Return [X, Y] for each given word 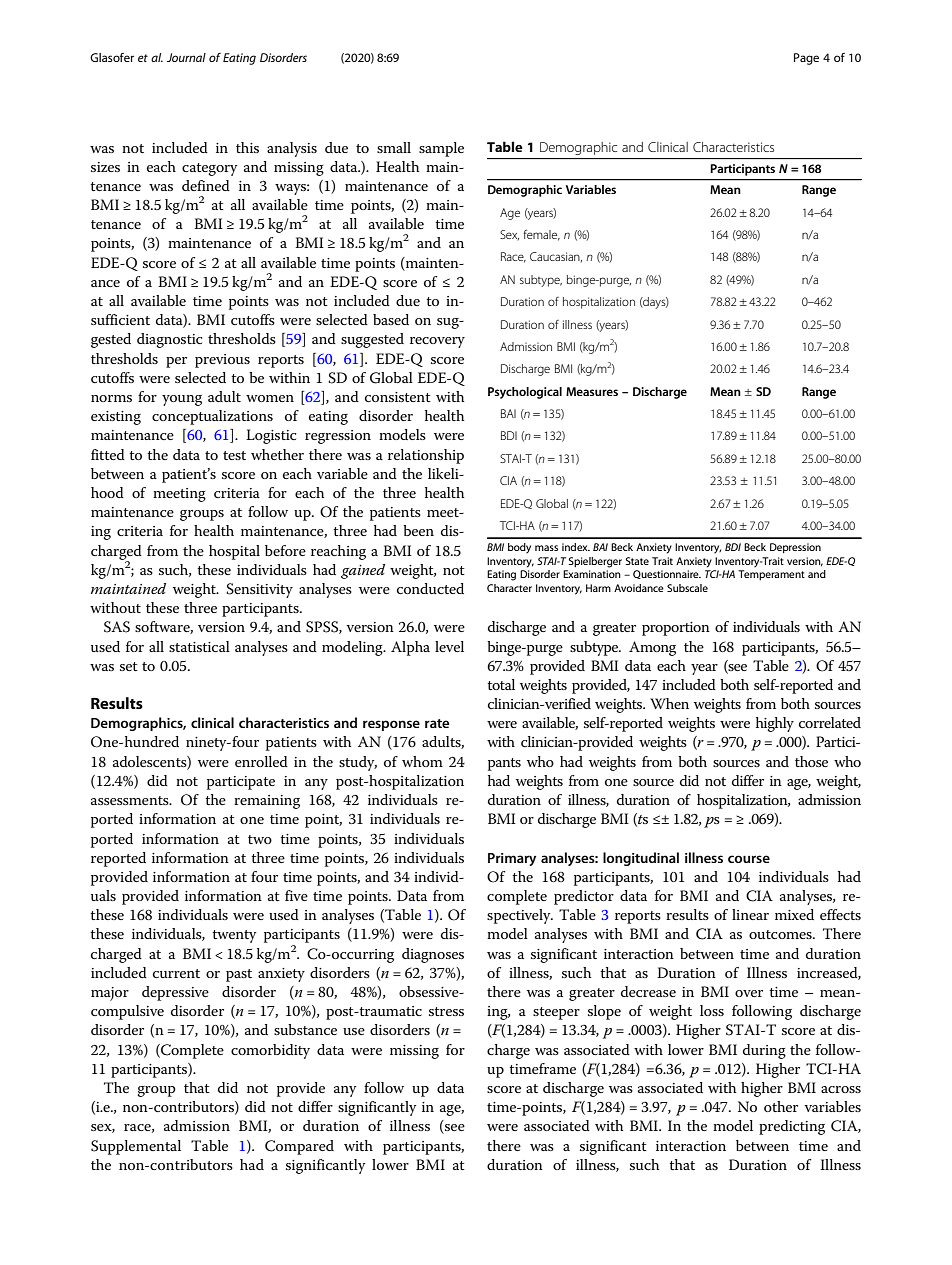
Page [806, 59]
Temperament [771, 575]
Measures [592, 391]
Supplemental [136, 1147]
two [260, 839]
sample [441, 149]
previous [222, 361]
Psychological [525, 393]
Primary [512, 859]
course [749, 859]
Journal [186, 57]
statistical [199, 646]
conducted [430, 588]
